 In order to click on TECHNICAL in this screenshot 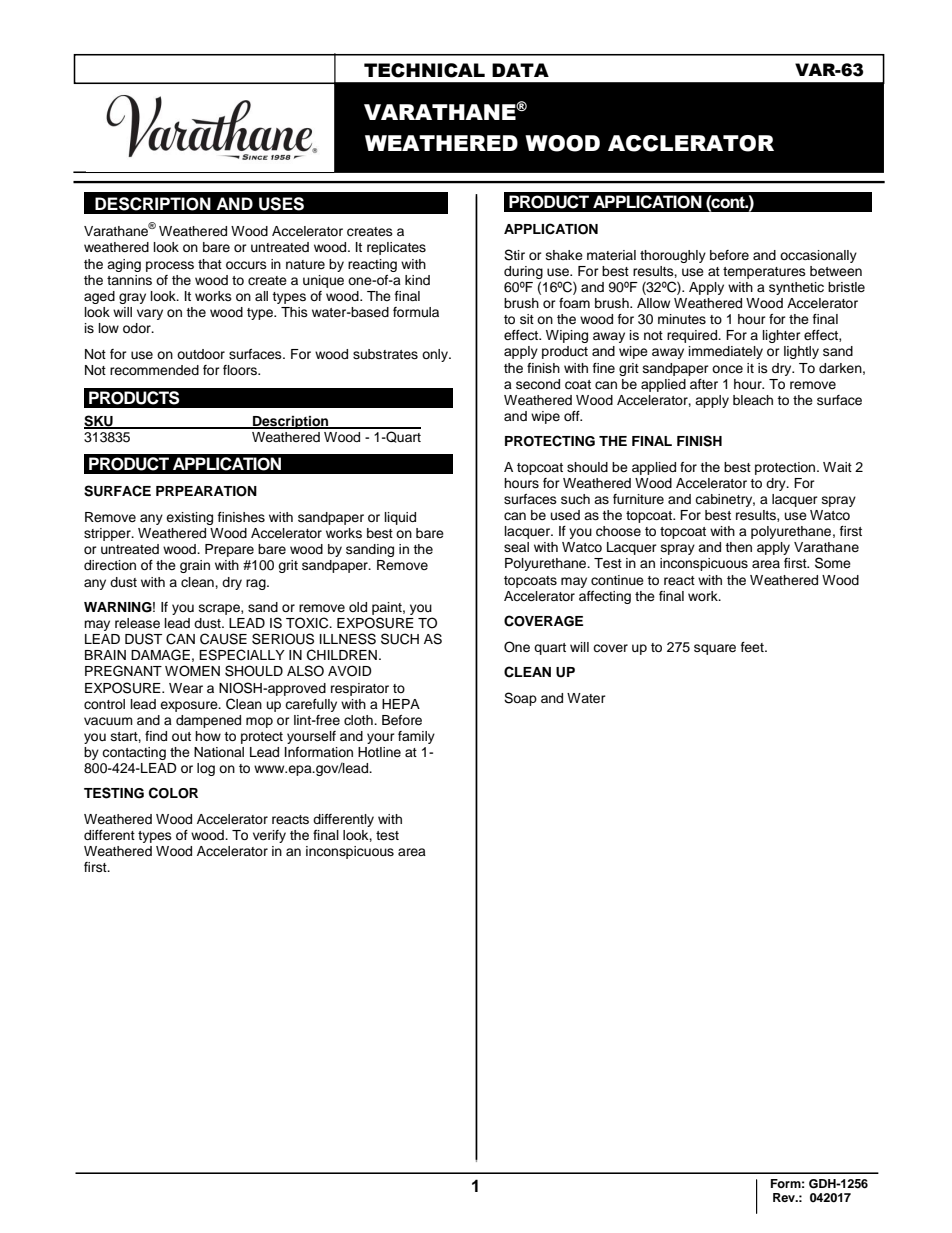, I will do `click(424, 70)`.
